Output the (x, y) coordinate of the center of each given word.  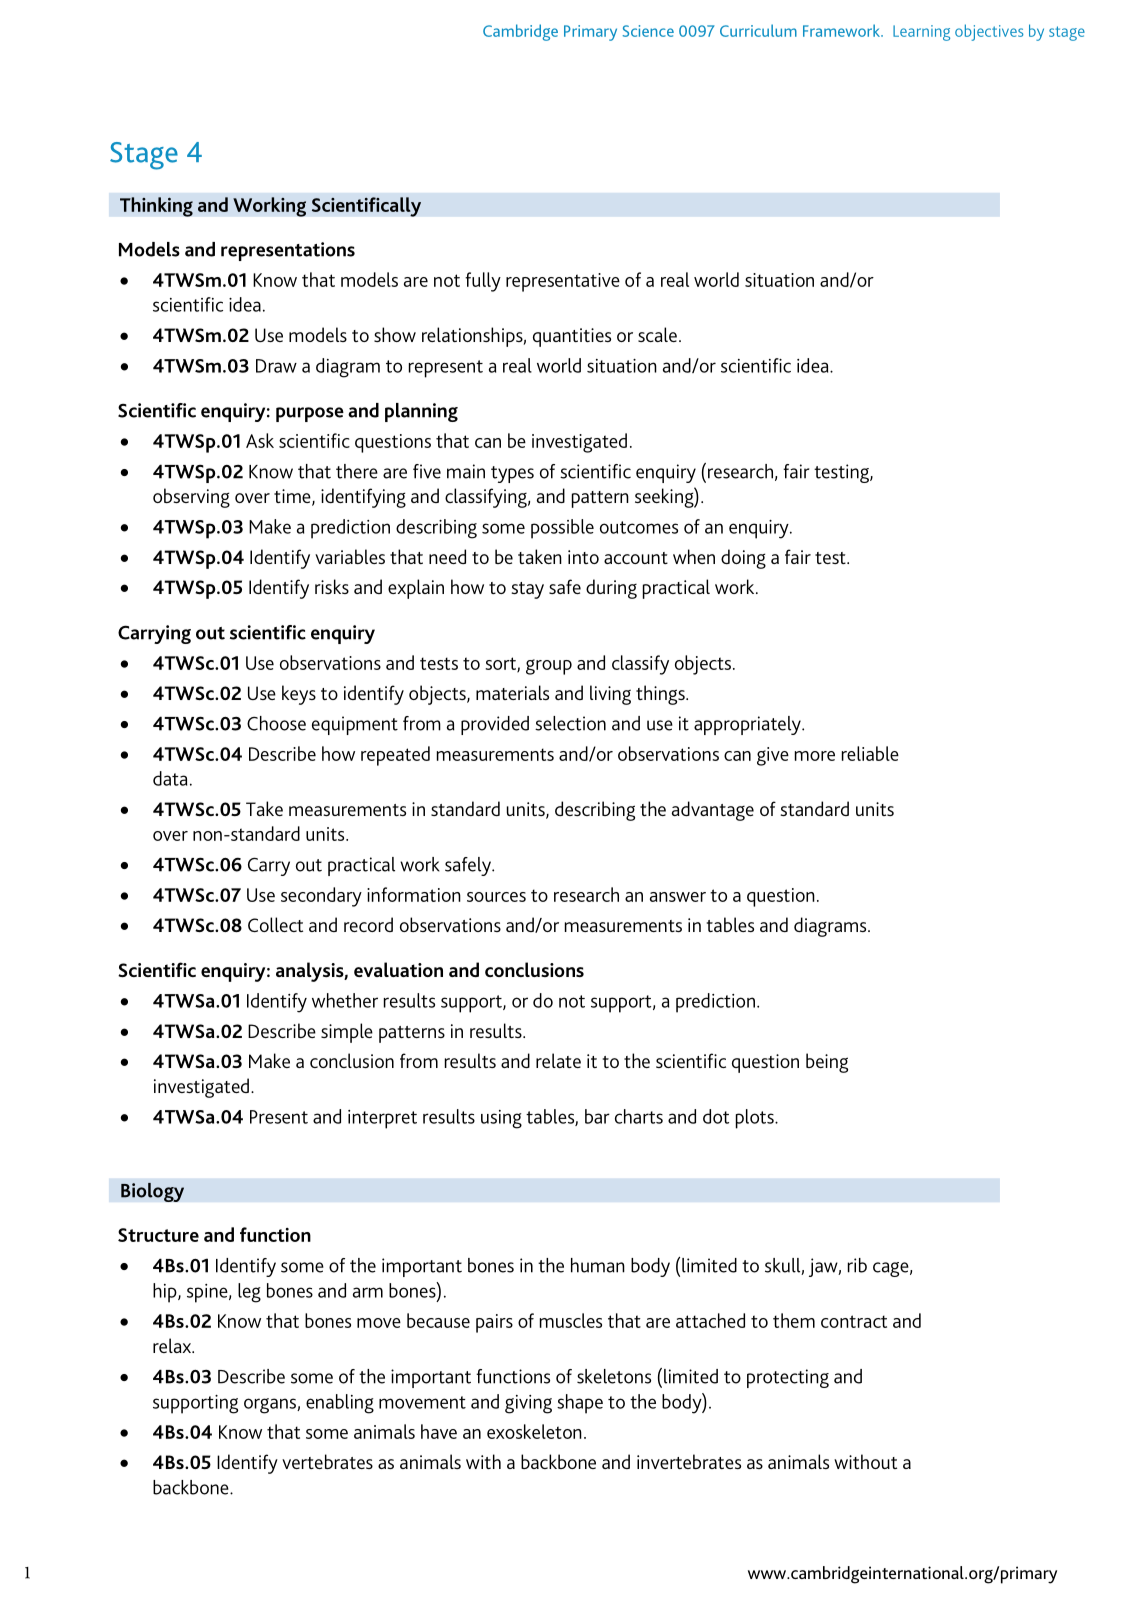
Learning (921, 33)
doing (743, 559)
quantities (572, 337)
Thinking (156, 207)
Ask (260, 440)
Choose (276, 723)
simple (347, 1033)
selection (570, 723)
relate (558, 1060)
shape (580, 1404)
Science (648, 31)
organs (271, 1406)
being (827, 1063)
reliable (870, 753)
